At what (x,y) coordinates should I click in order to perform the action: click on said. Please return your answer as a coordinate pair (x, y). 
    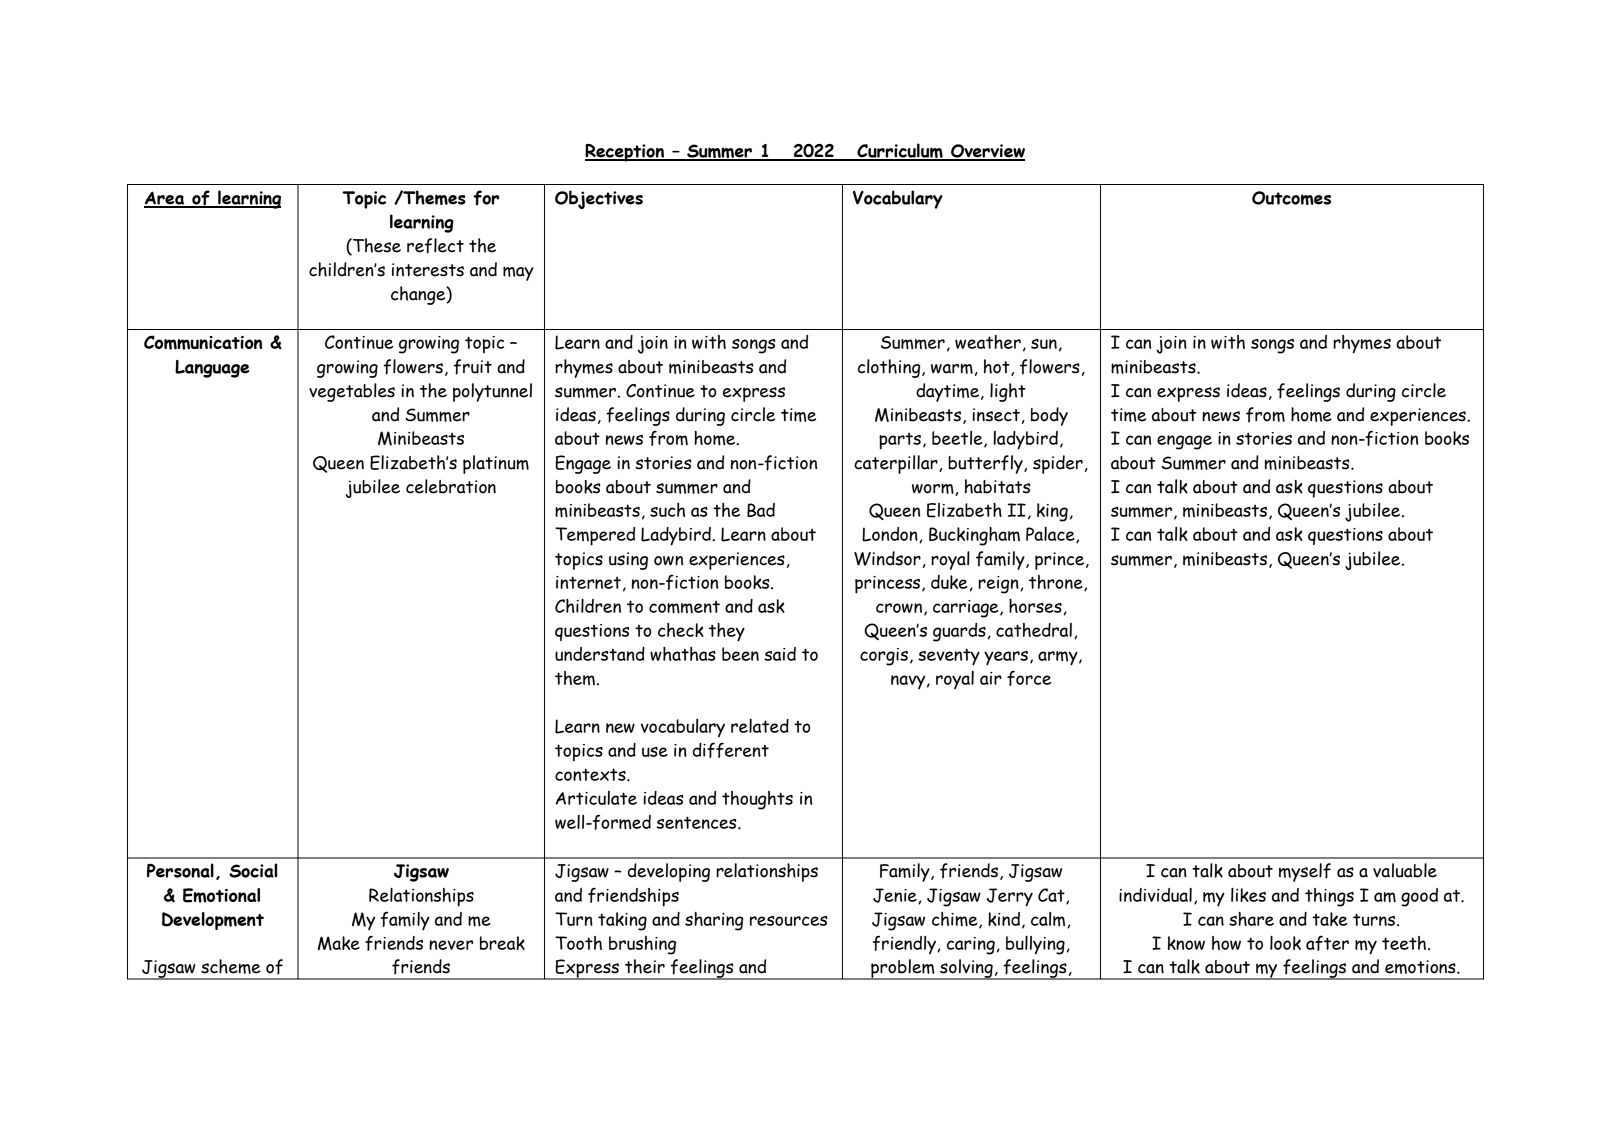
    Looking at the image, I should click on (780, 654).
